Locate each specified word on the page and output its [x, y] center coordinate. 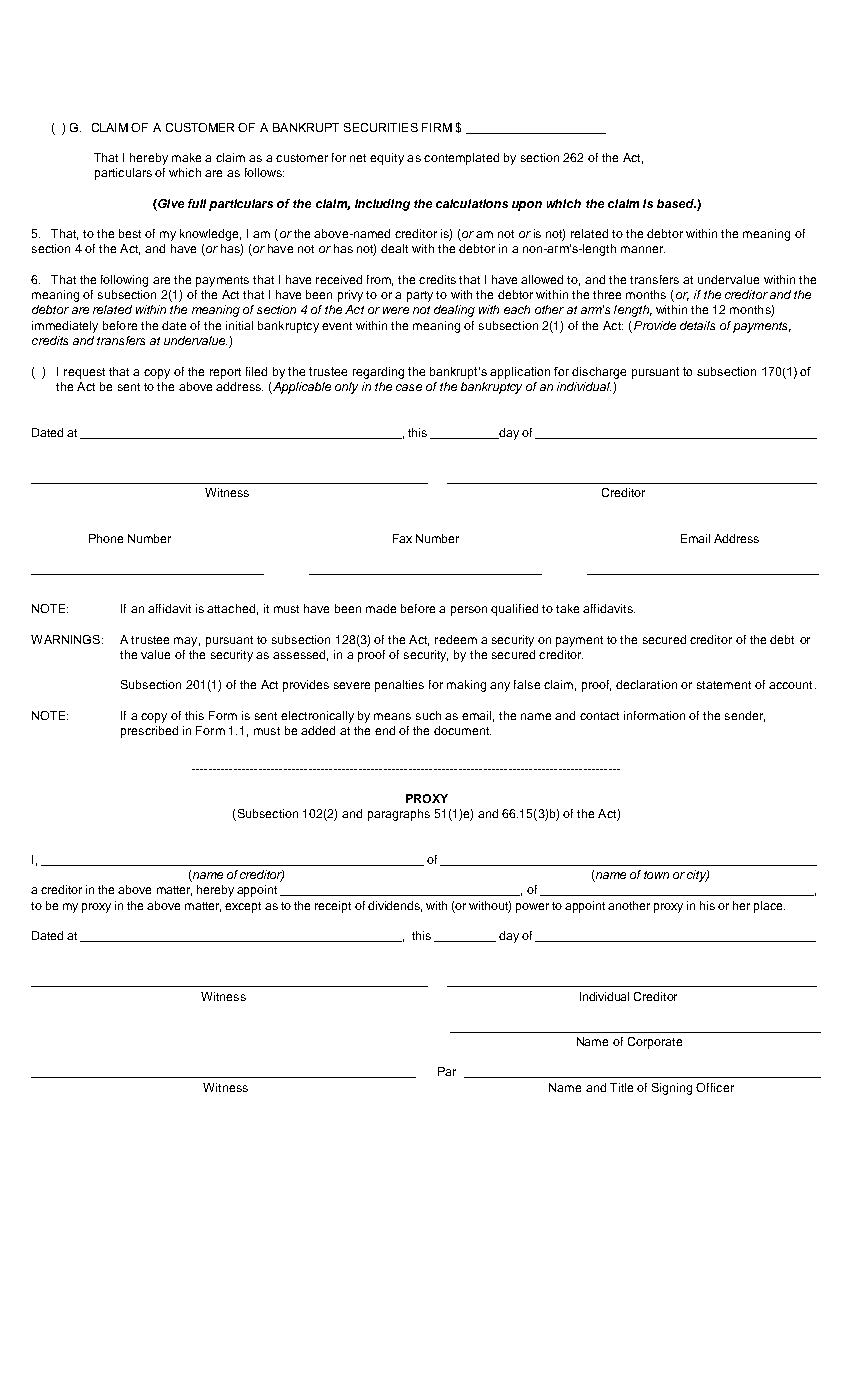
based [676, 203]
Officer [715, 1087]
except [243, 907]
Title [621, 1087]
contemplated [461, 159]
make [186, 157]
